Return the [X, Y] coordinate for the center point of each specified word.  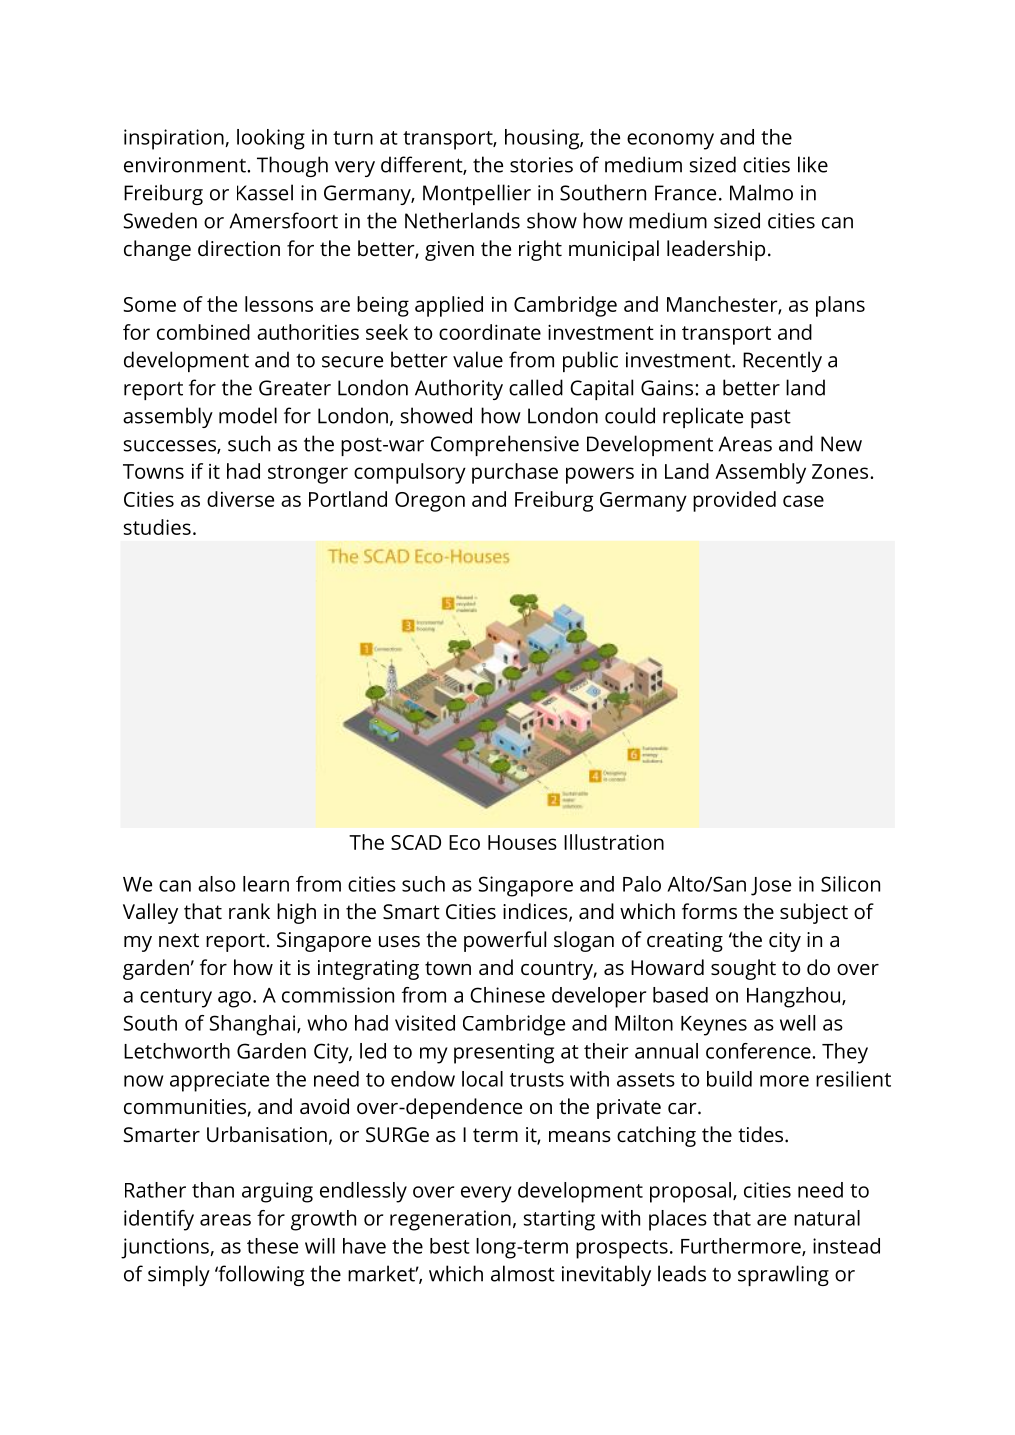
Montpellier [477, 194]
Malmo [761, 192]
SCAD [416, 842]
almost [523, 1273]
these [272, 1246]
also [216, 884]
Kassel [265, 192]
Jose [771, 886]
